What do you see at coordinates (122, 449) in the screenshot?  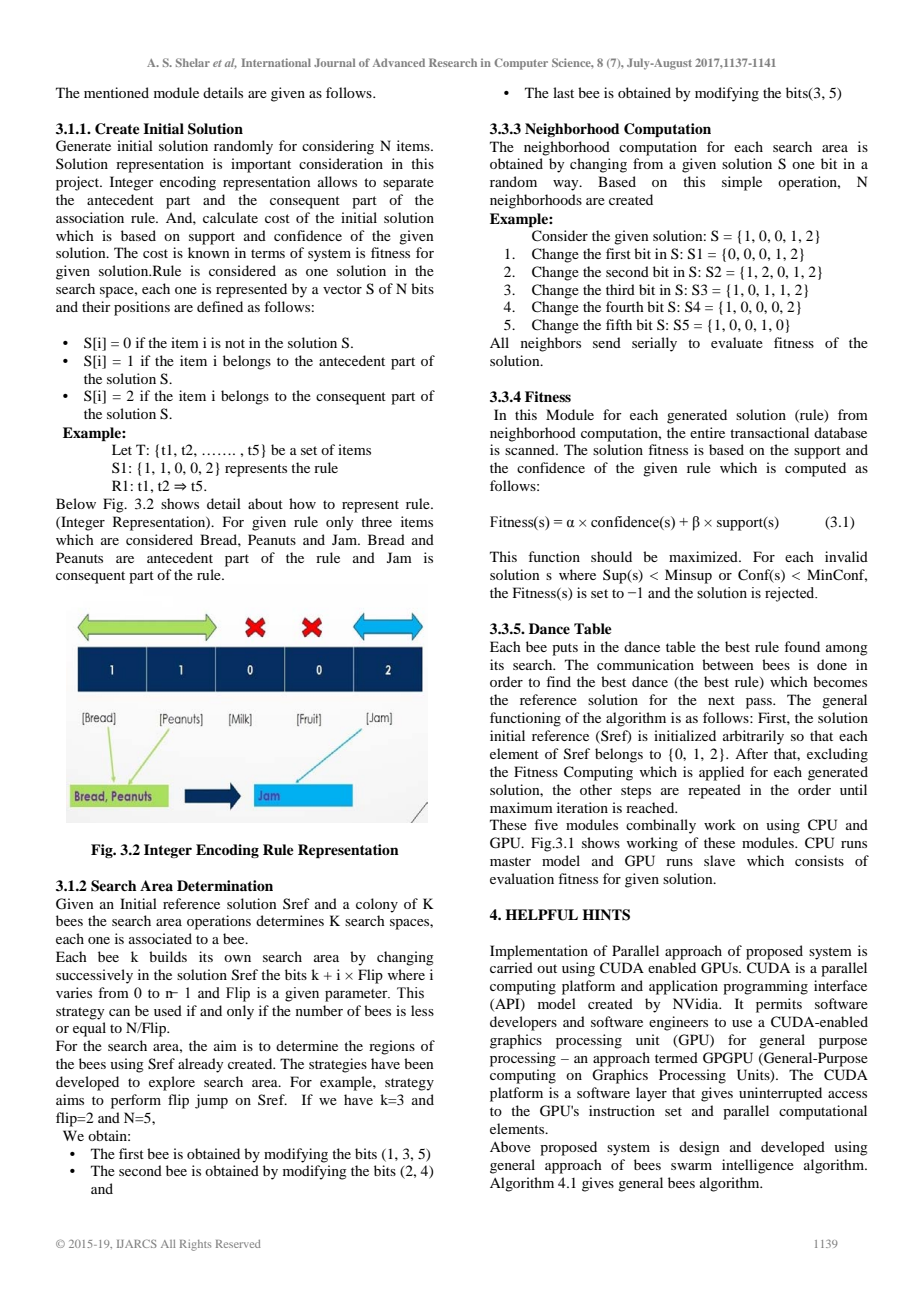 I see `Let` at bounding box center [122, 449].
